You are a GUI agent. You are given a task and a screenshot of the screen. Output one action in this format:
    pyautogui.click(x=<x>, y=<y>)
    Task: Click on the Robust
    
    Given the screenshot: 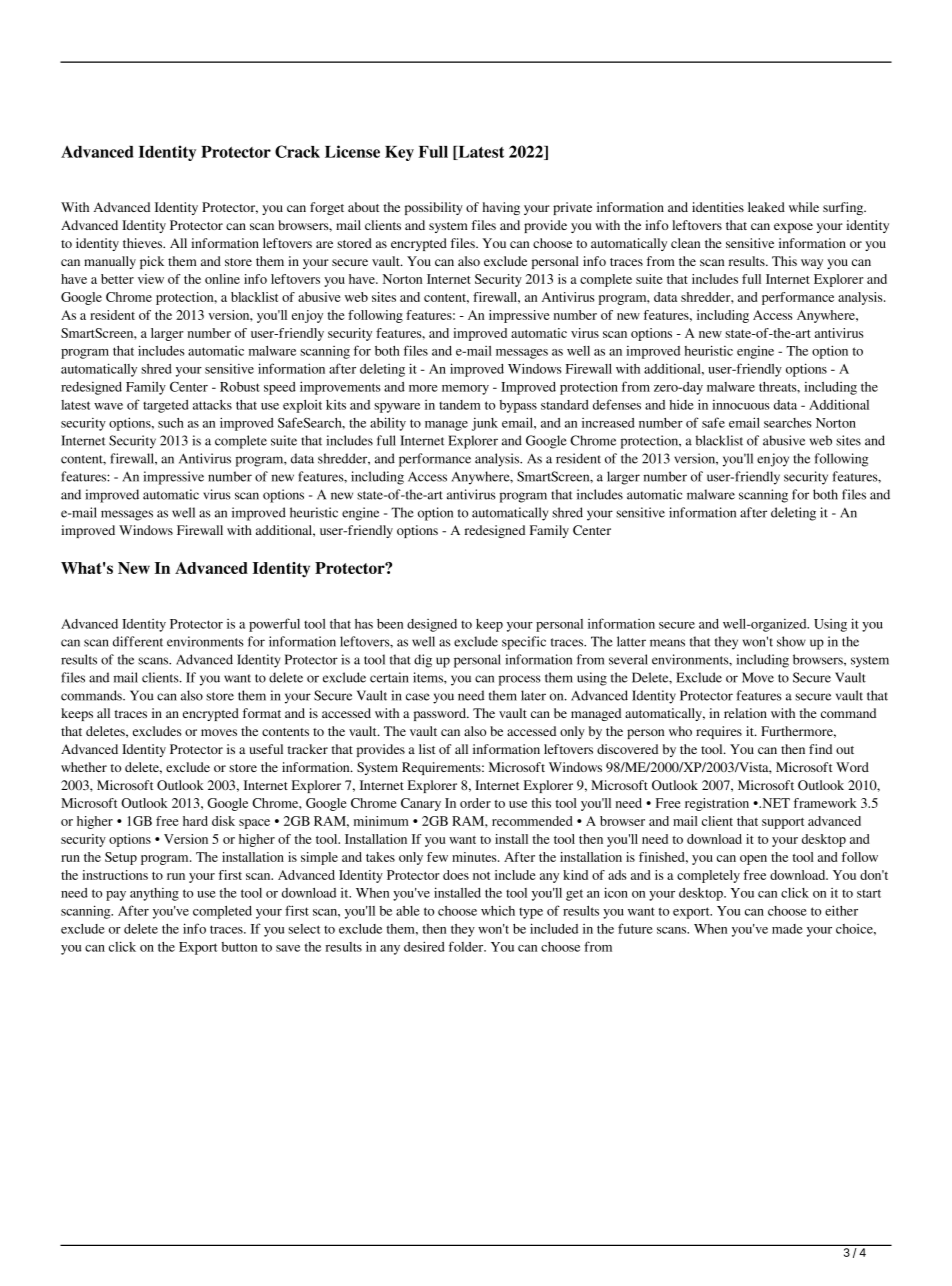 What is the action you would take?
    pyautogui.click(x=240, y=387)
